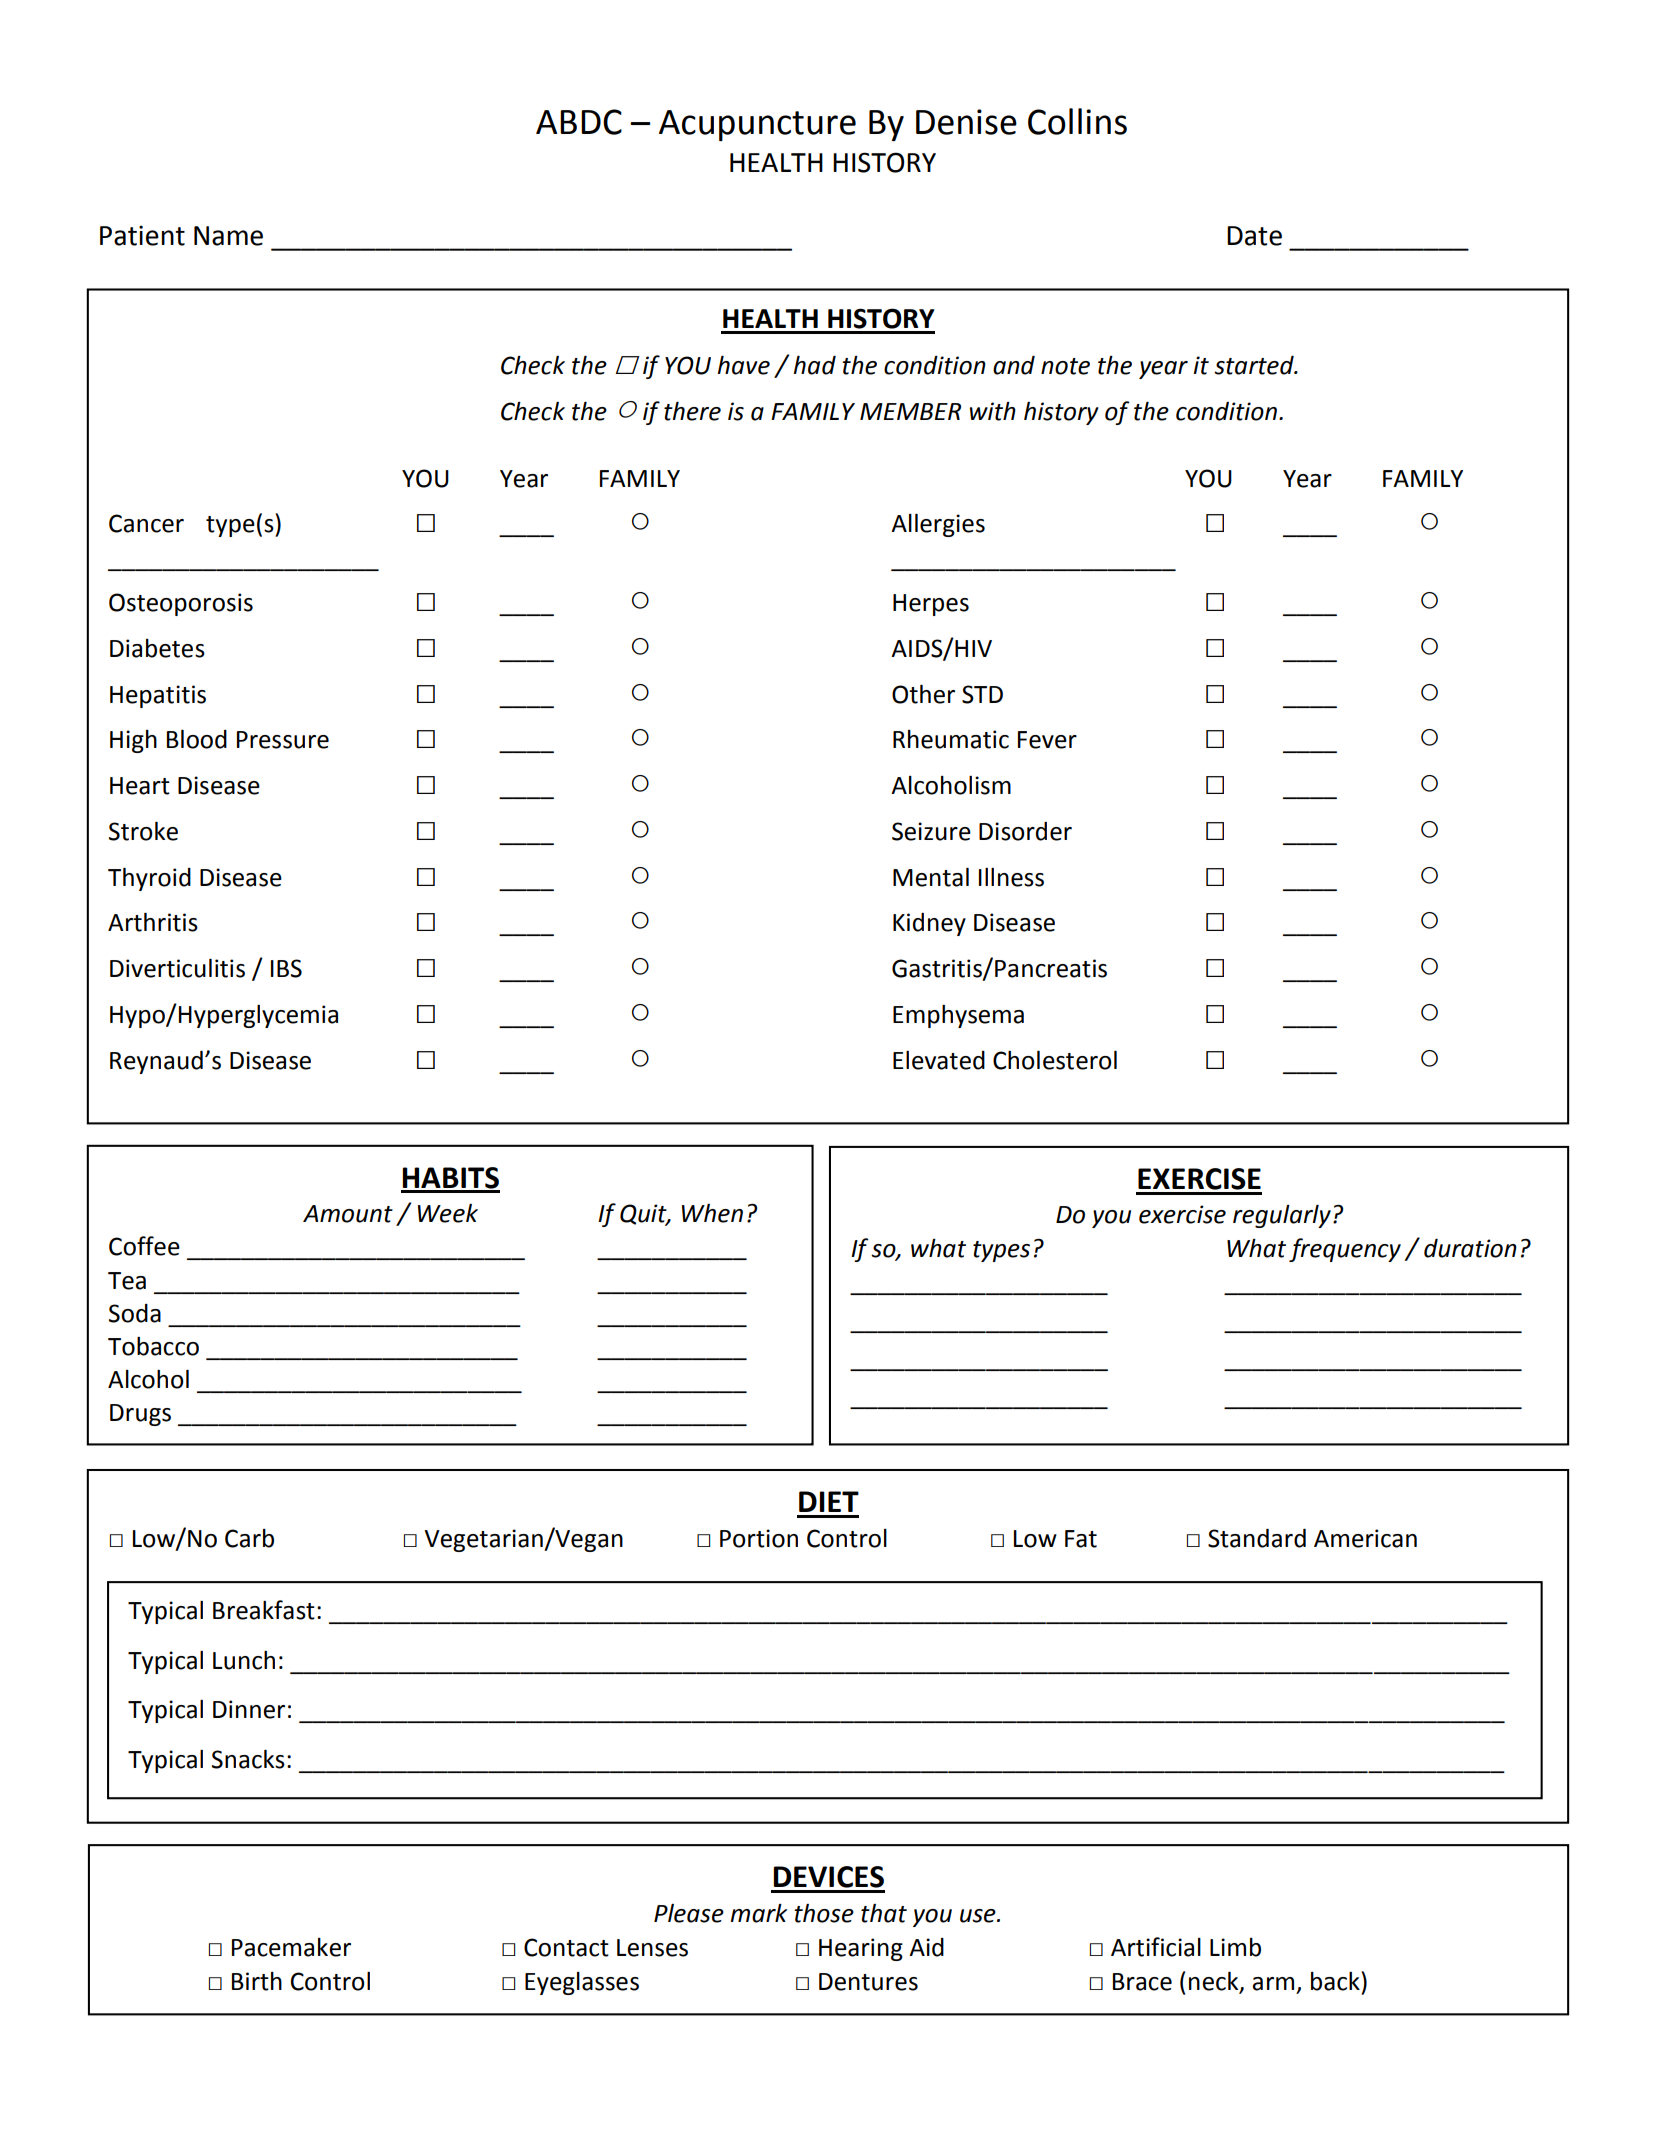 This image has height=2153, width=1664. Describe the element at coordinates (757, 125) in the image. I see `Acupuncture` at that location.
